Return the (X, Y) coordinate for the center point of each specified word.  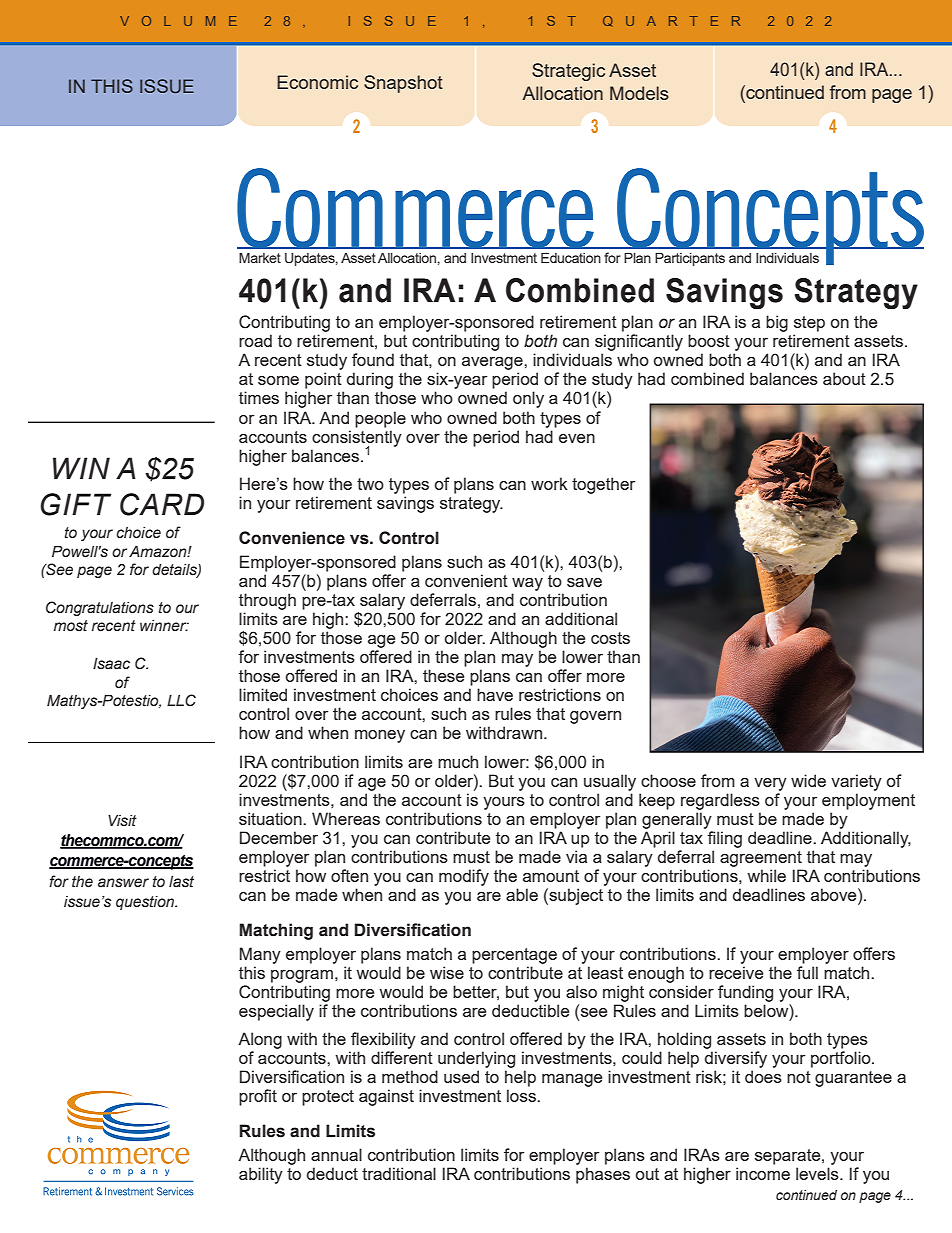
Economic (317, 82)
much (458, 761)
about (844, 378)
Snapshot (403, 84)
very (770, 784)
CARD (162, 504)
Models (639, 93)
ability (261, 1175)
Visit (122, 821)
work (549, 483)
